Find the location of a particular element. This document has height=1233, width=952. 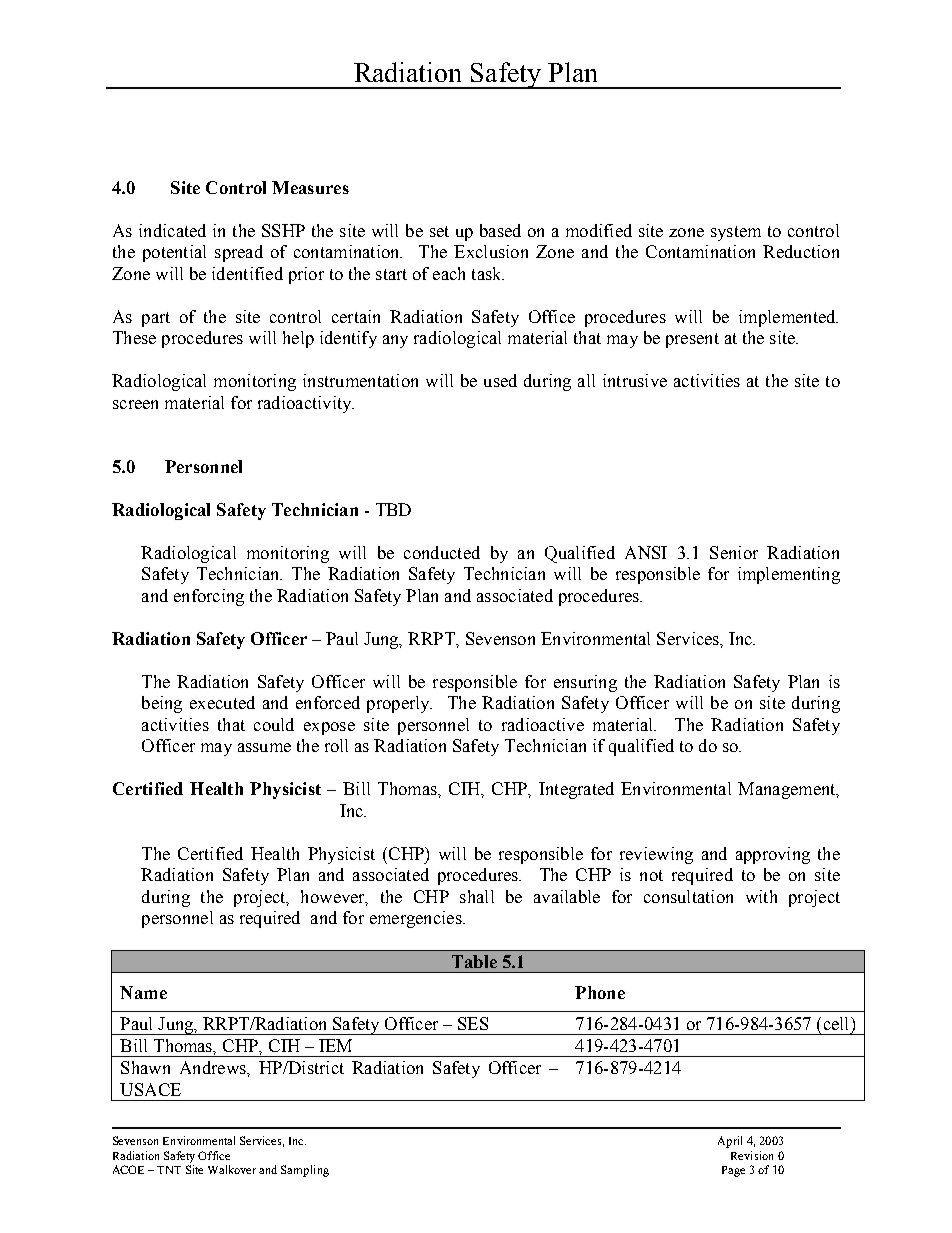

assume is located at coordinates (264, 747).
